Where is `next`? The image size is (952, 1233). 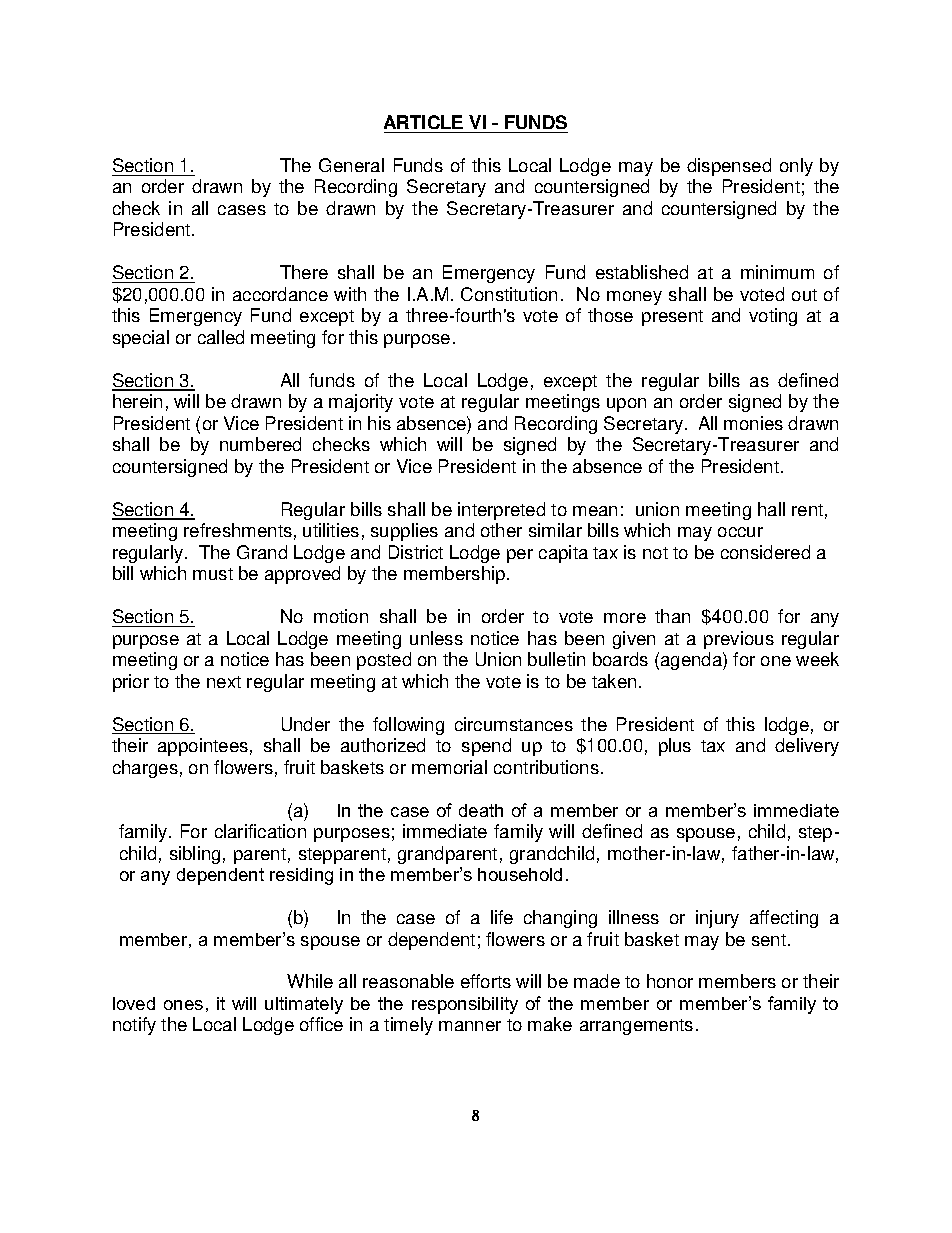 next is located at coordinates (224, 682).
